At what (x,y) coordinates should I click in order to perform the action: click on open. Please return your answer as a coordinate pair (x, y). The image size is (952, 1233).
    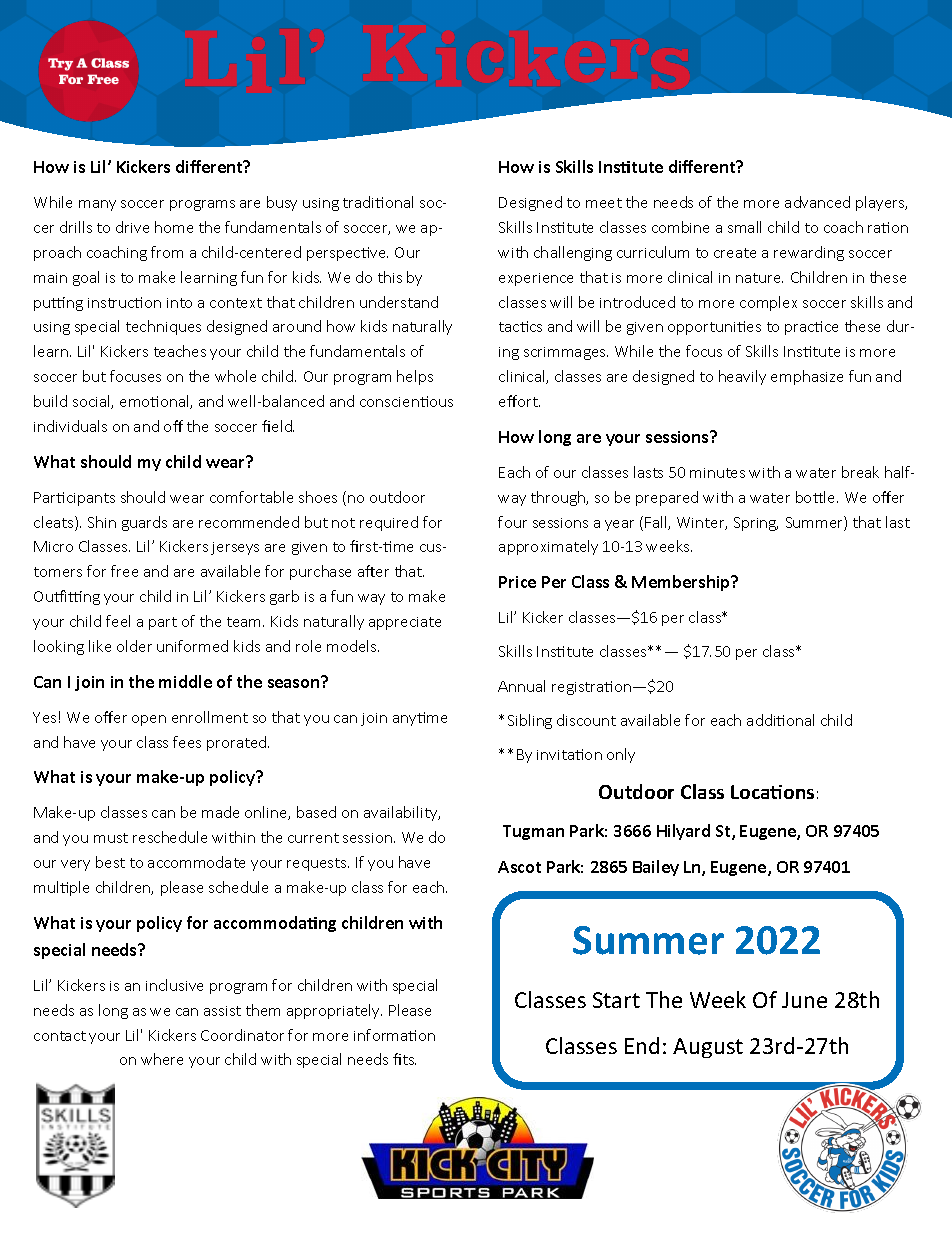
    Looking at the image, I should click on (149, 720).
